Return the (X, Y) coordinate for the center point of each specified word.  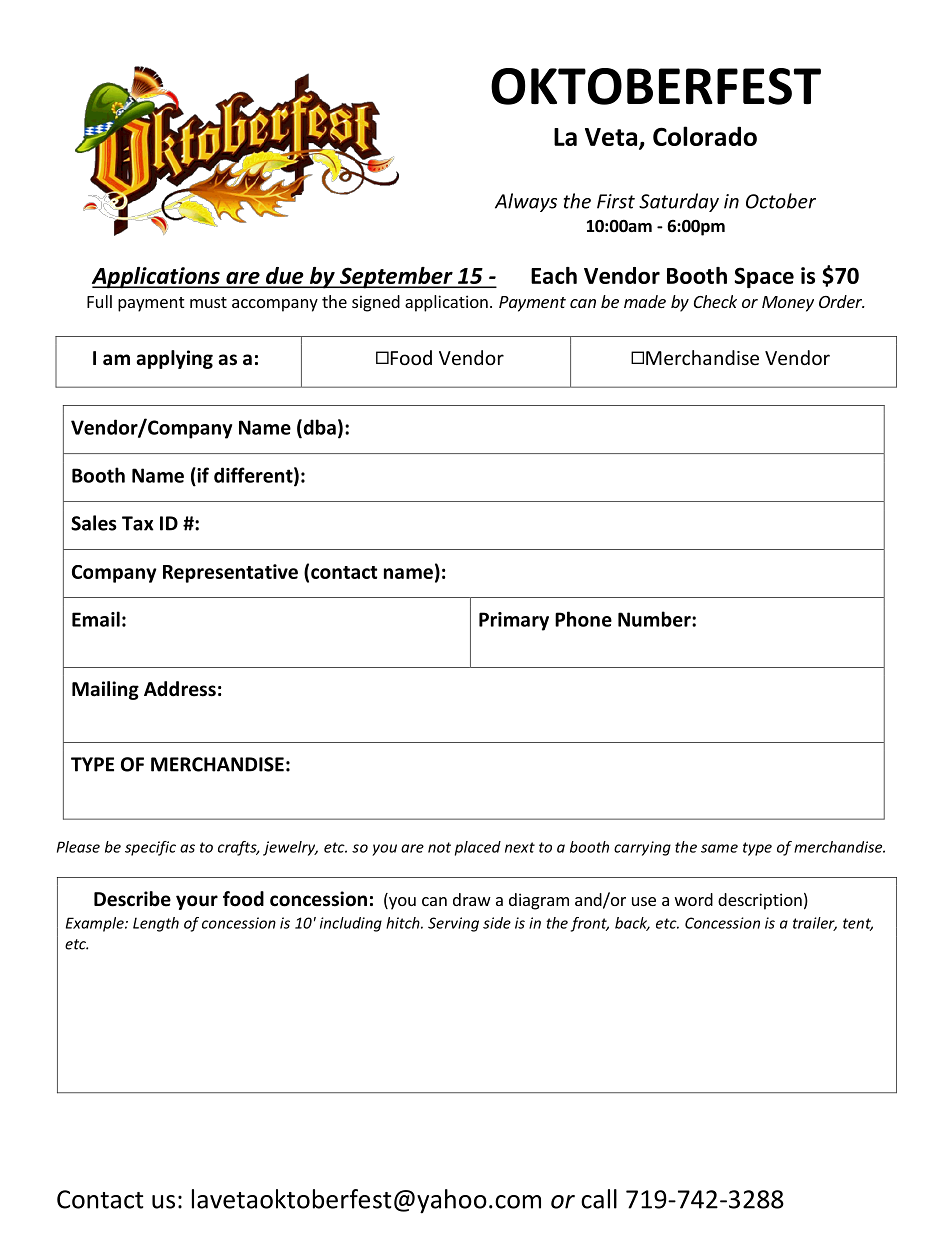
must (208, 302)
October (781, 201)
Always (526, 202)
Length (156, 924)
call (599, 1199)
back (632, 924)
